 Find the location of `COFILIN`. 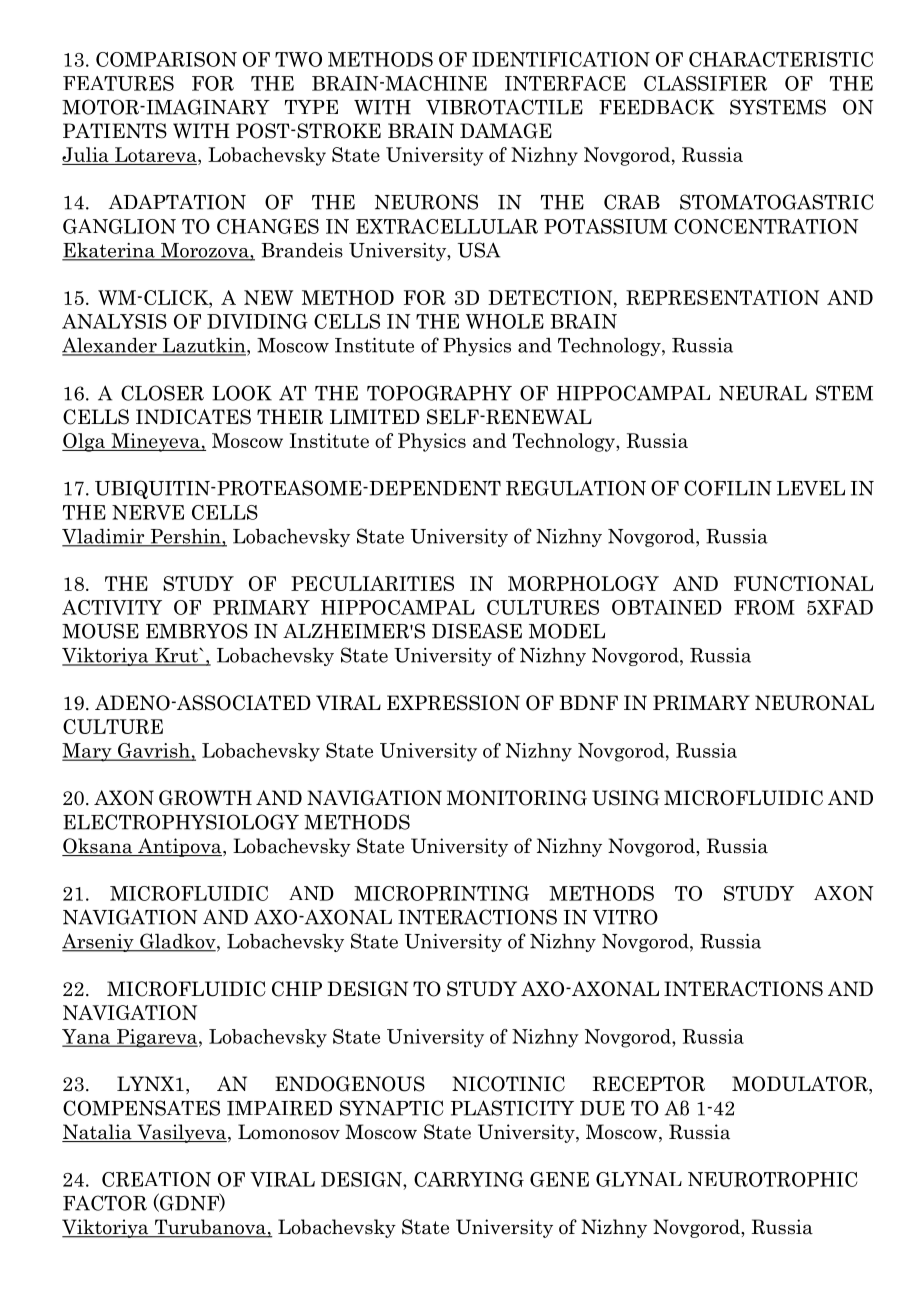

COFILIN is located at coordinates (728, 488).
